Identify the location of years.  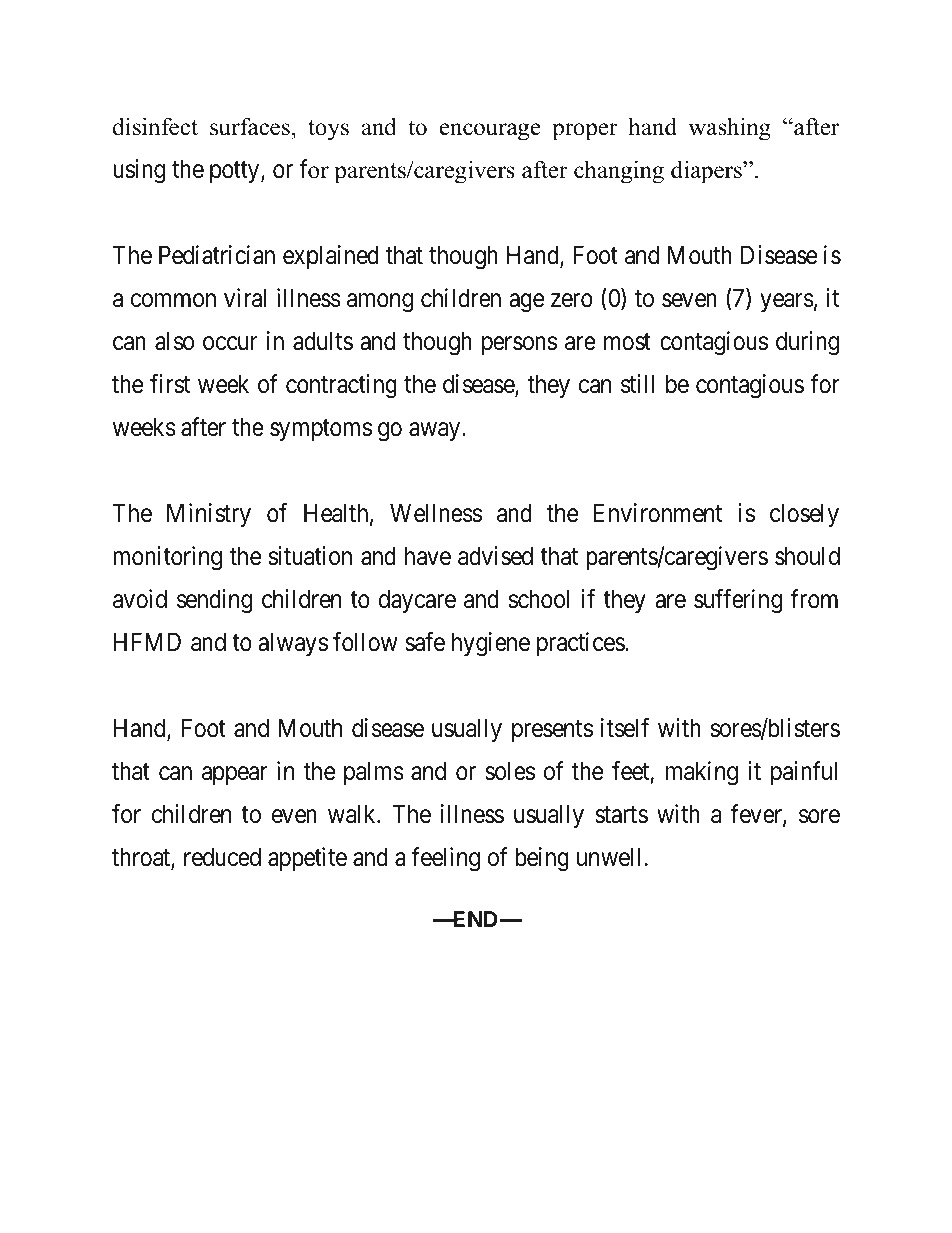
(787, 303).
